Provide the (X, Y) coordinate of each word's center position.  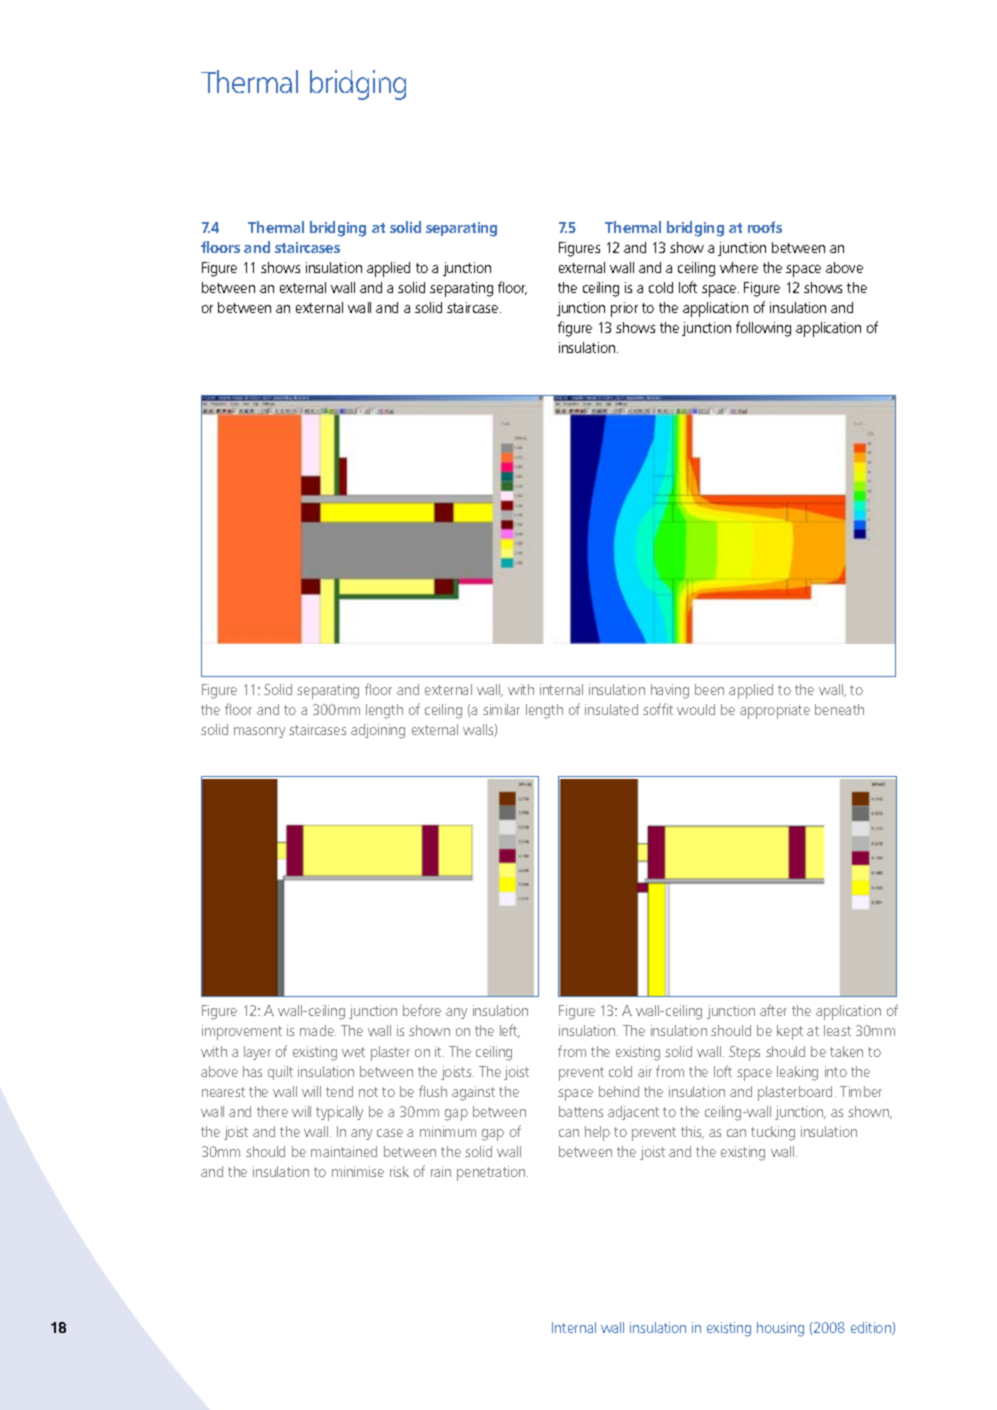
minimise (358, 1171)
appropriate (775, 711)
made (318, 1030)
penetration (492, 1173)
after (773, 1010)
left (510, 1031)
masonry (259, 732)
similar (501, 709)
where (739, 267)
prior (624, 309)
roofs (765, 227)
